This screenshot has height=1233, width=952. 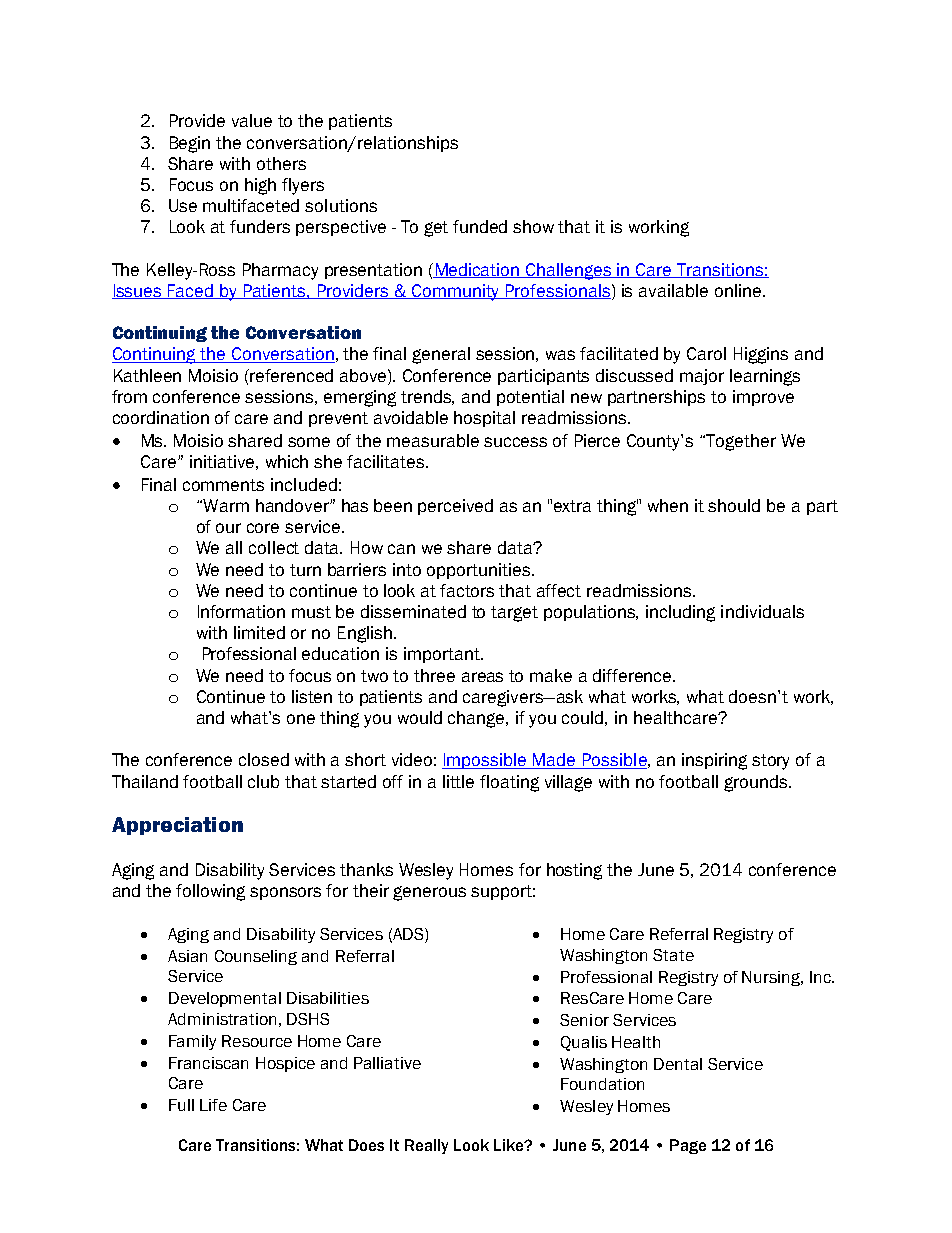 I want to click on available, so click(x=673, y=290).
